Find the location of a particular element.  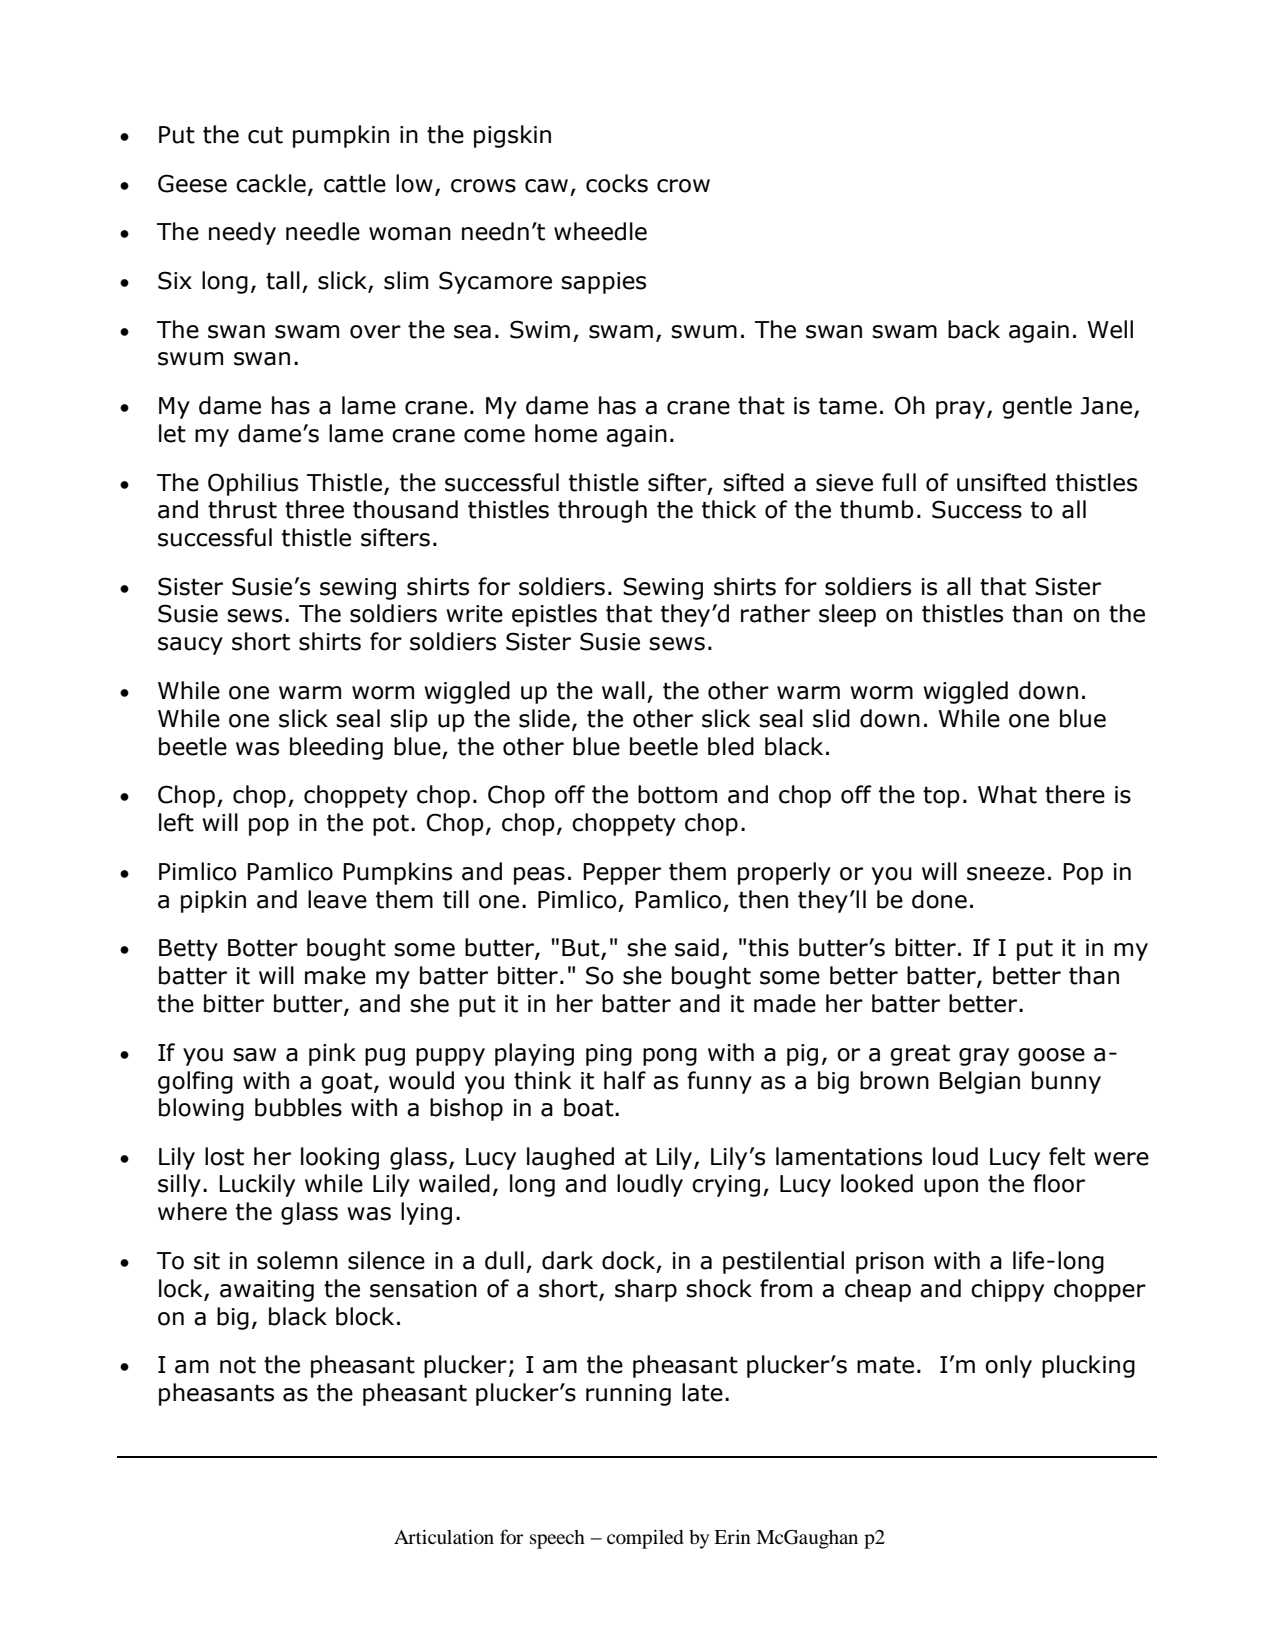

Articulation is located at coordinates (444, 1536).
